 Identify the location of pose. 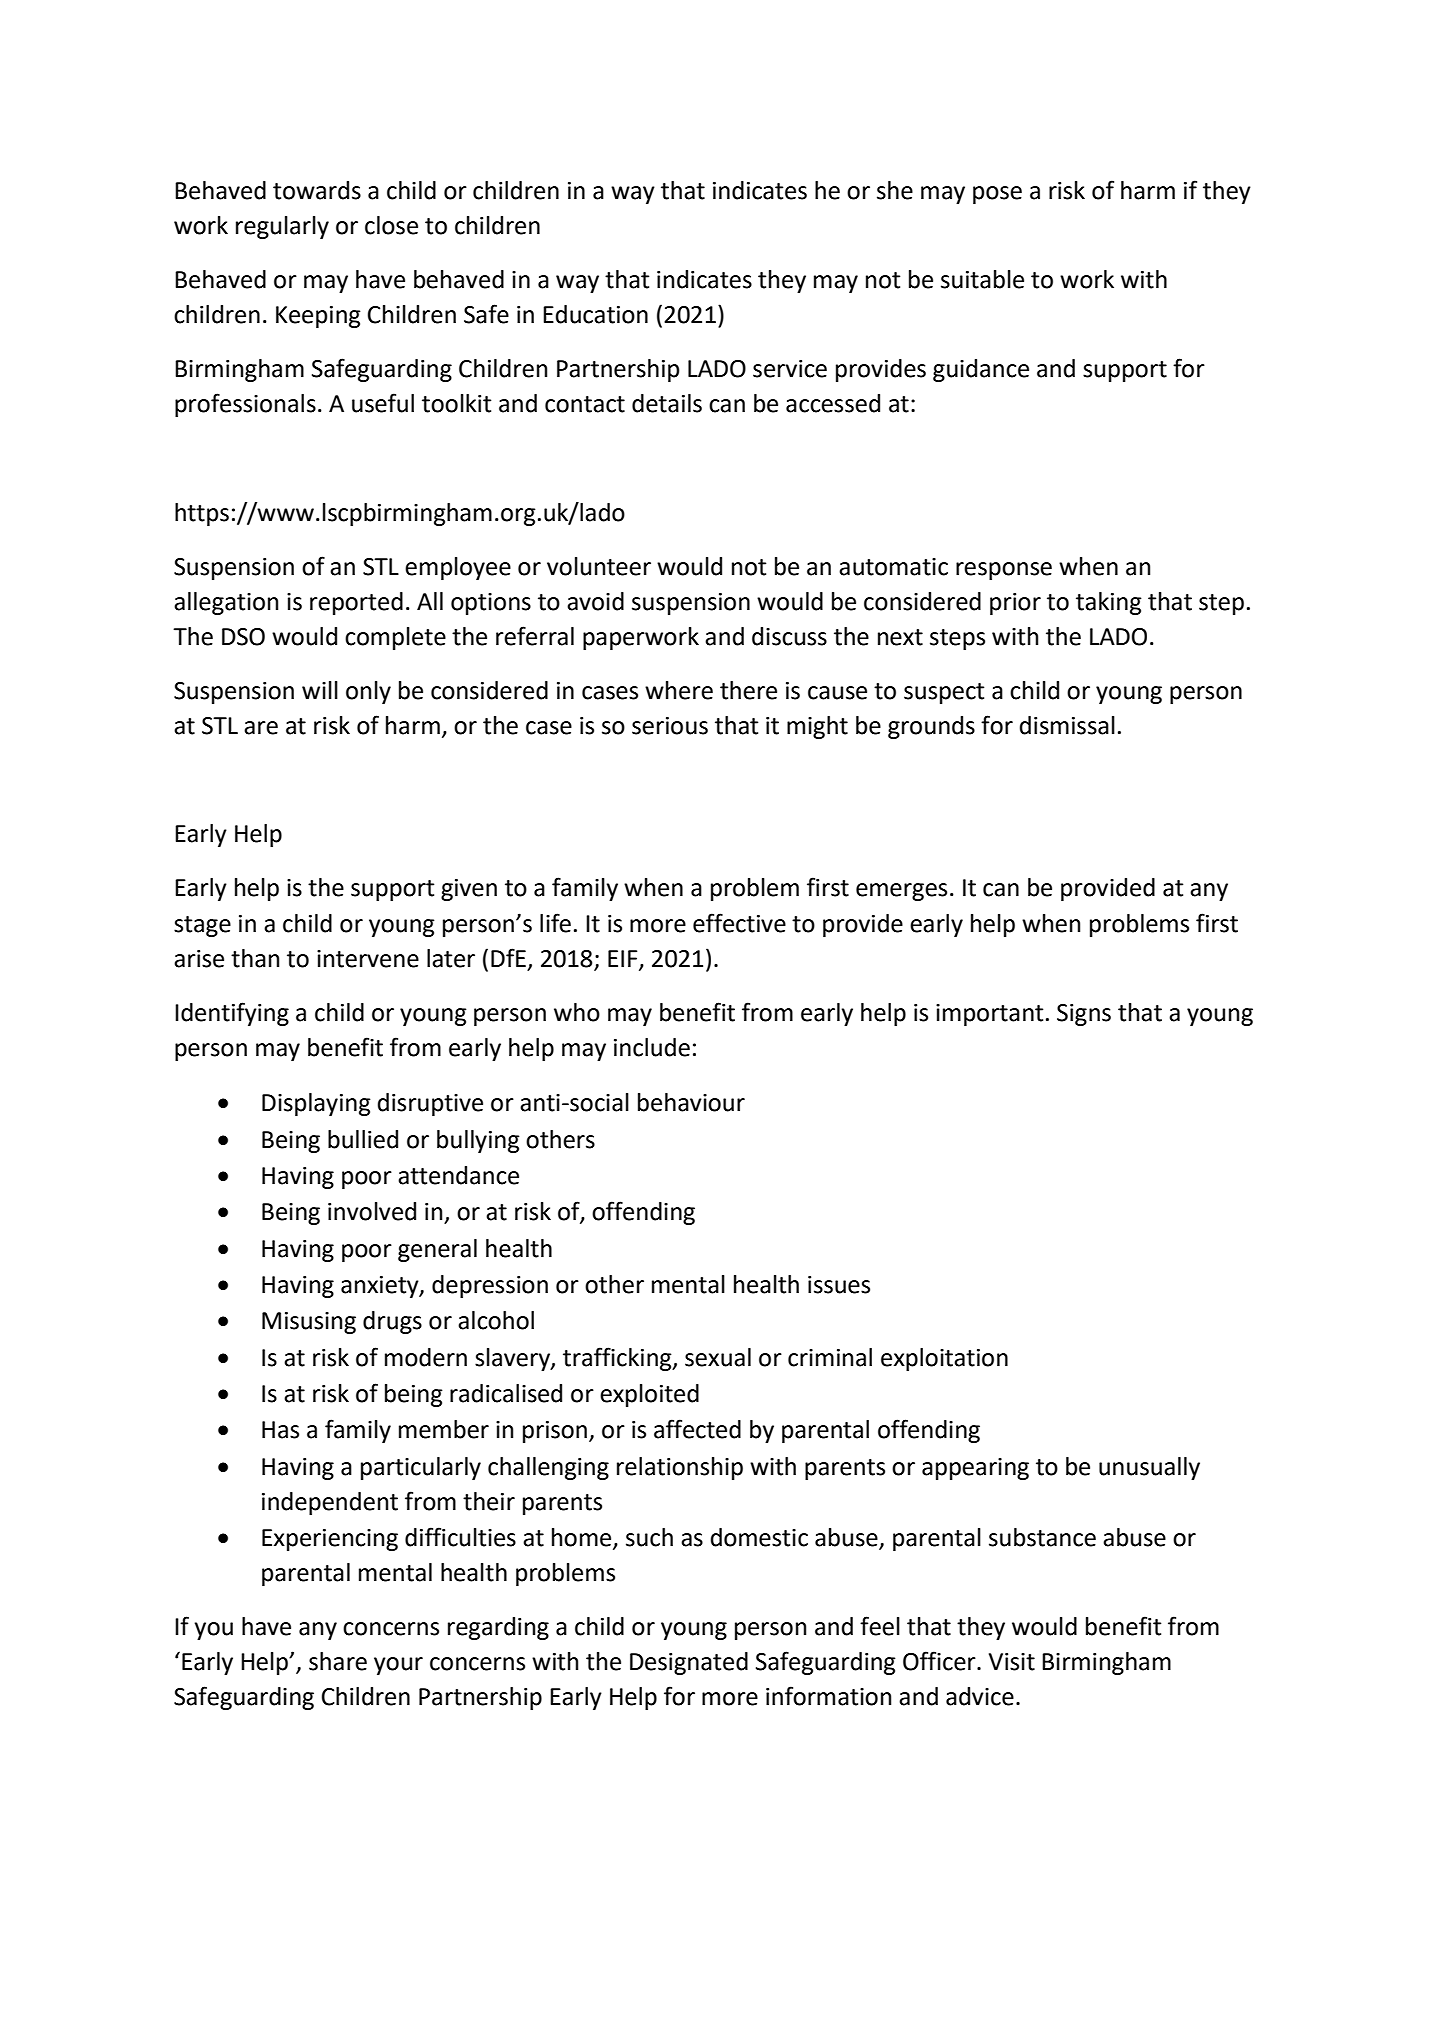
(997, 195).
